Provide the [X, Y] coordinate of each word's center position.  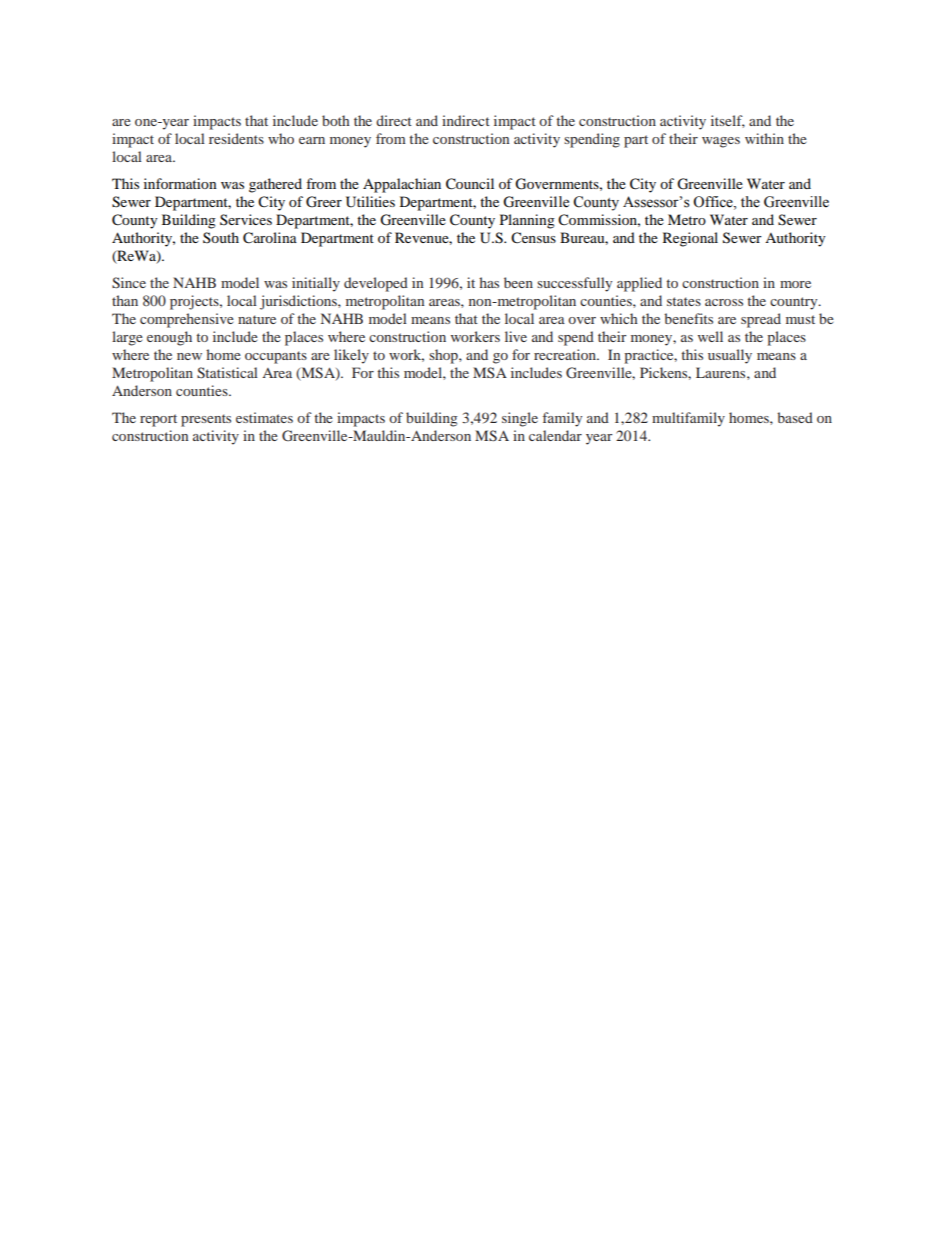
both [336, 120]
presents [206, 420]
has [489, 282]
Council [470, 184]
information [180, 183]
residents [236, 138]
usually [730, 356]
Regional [690, 239]
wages [721, 142]
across [724, 302]
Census [533, 238]
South [221, 237]
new [189, 356]
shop [444, 356]
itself [728, 121]
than [125, 300]
